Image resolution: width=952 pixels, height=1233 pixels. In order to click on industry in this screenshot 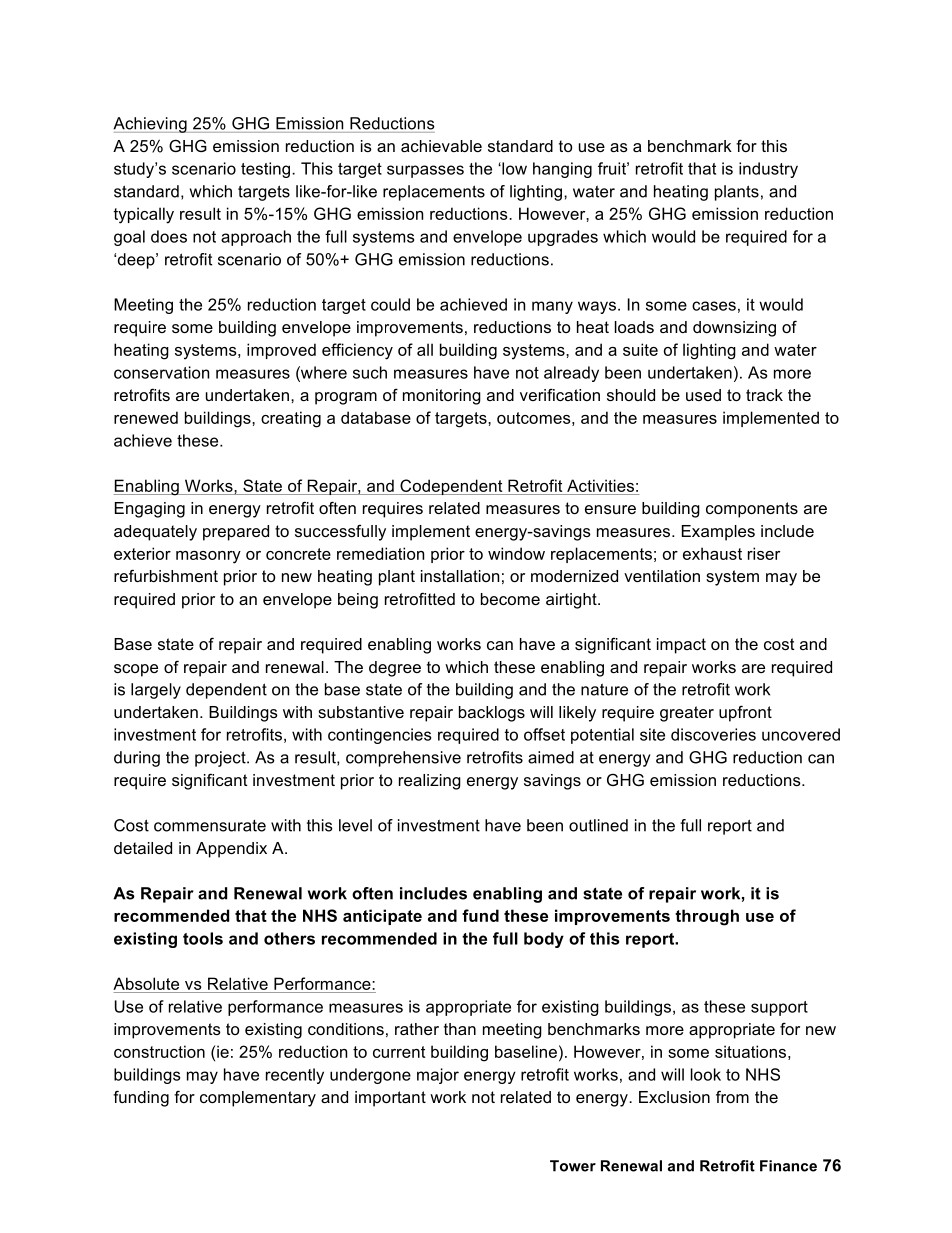, I will do `click(768, 170)`.
